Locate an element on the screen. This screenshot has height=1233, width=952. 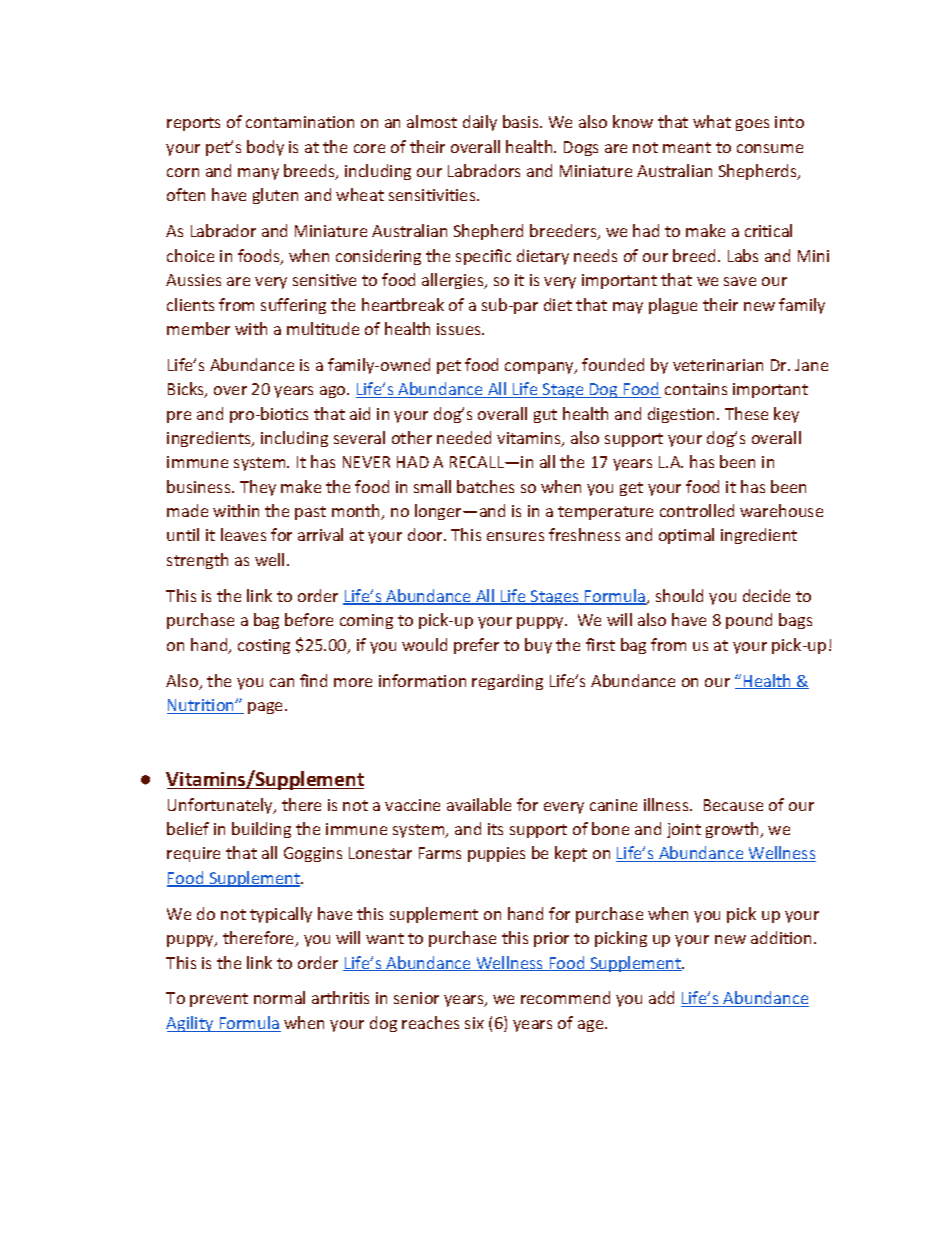
decide is located at coordinates (766, 595).
